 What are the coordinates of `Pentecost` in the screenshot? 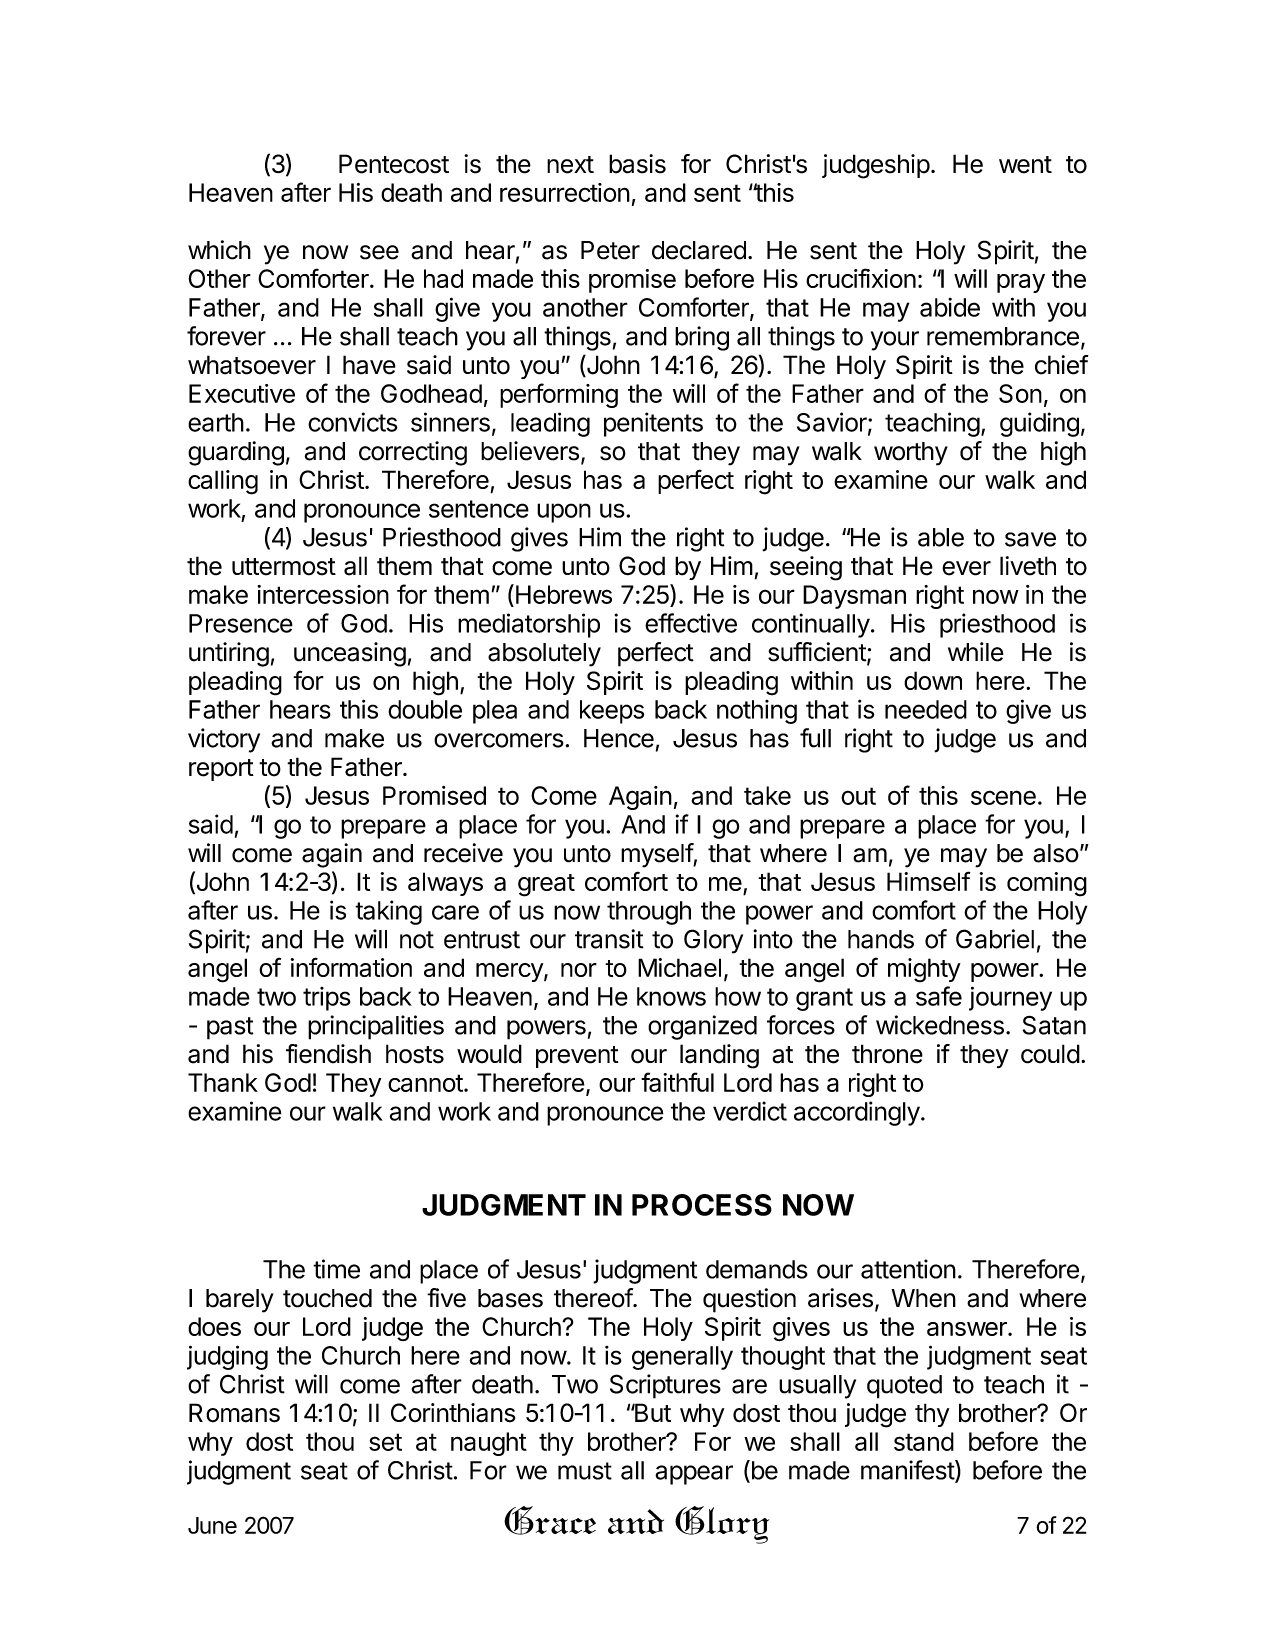 It's located at (394, 164).
